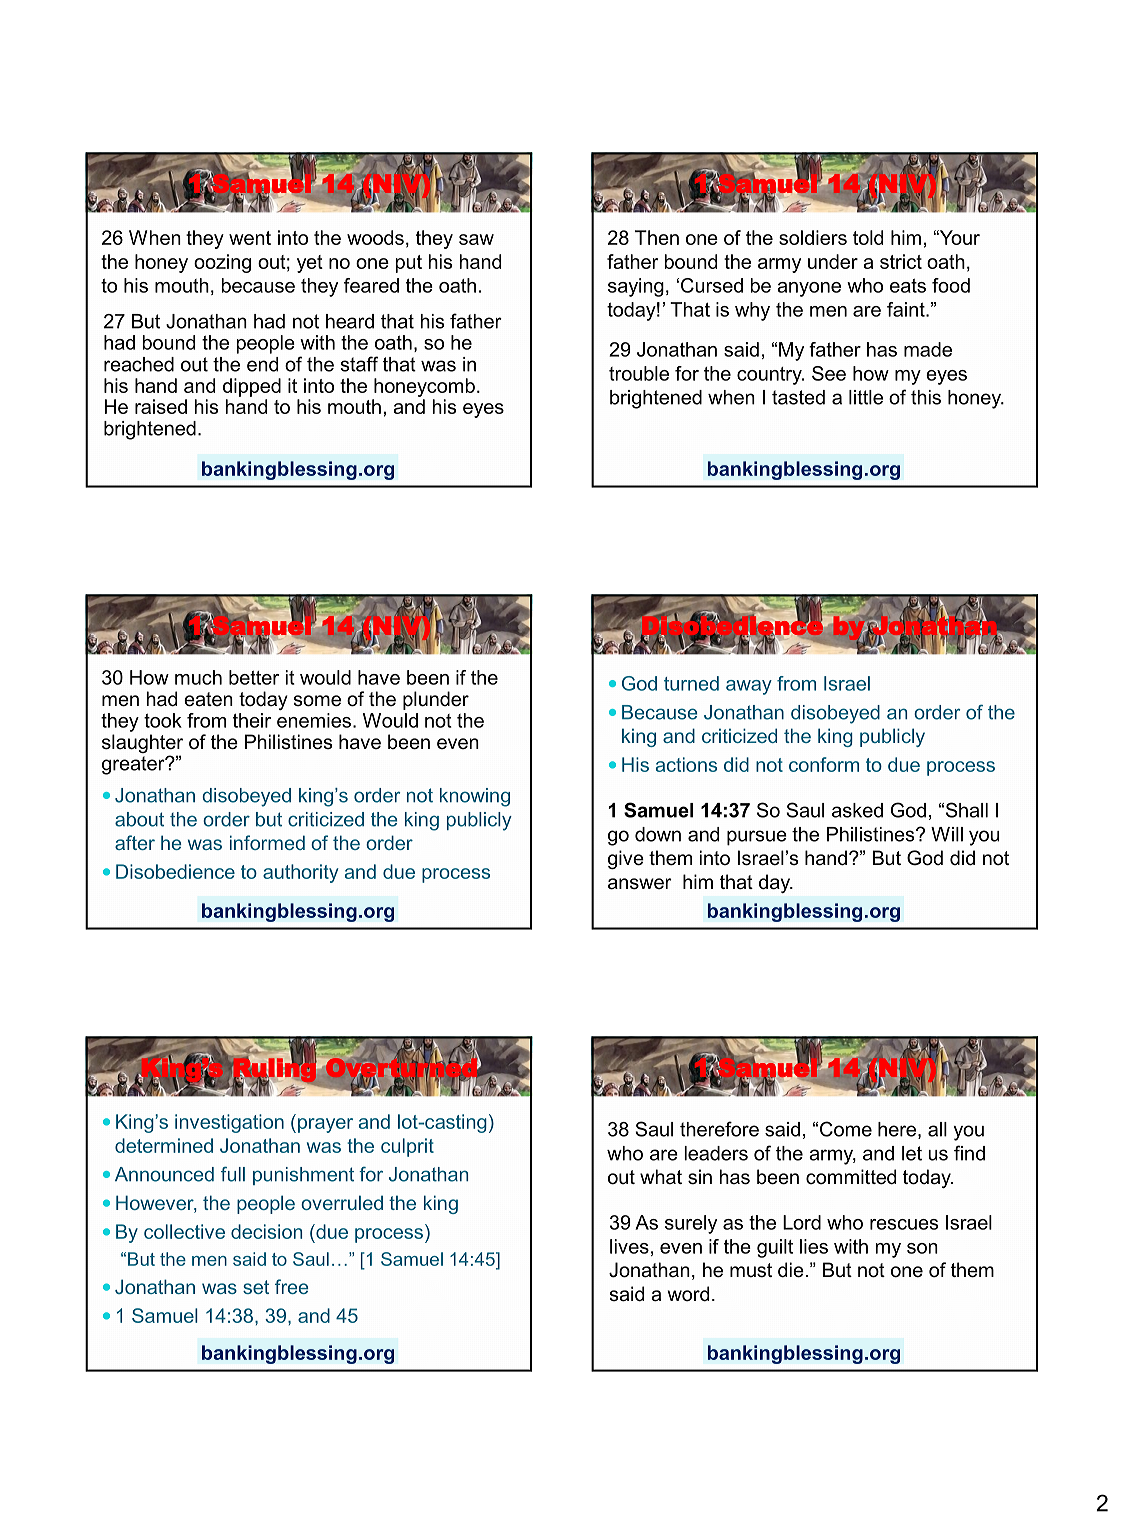 The width and height of the document is (1124, 1524). Describe the element at coordinates (636, 287) in the document. I see `saying` at that location.
